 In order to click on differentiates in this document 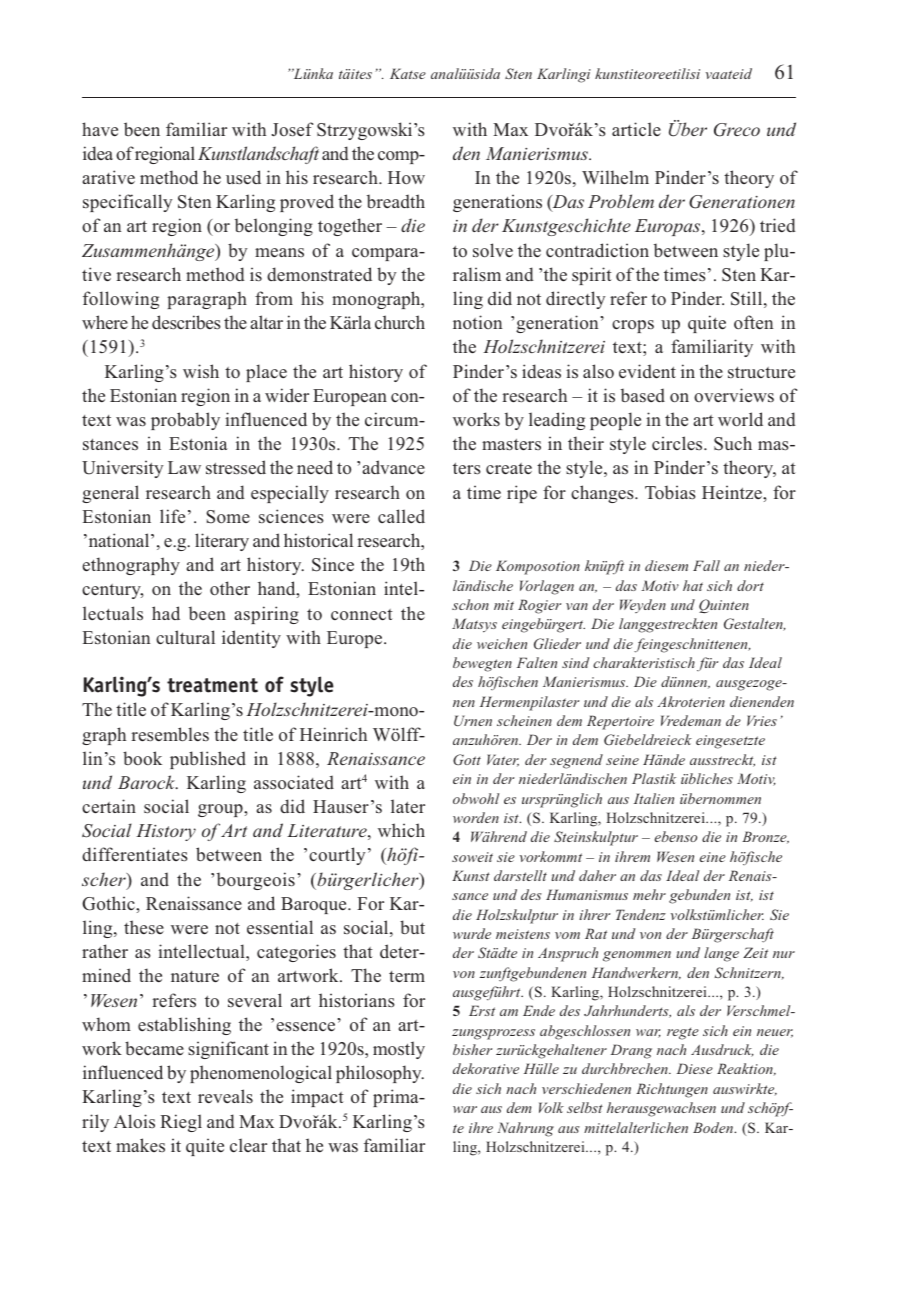, I will do `click(135, 854)`.
